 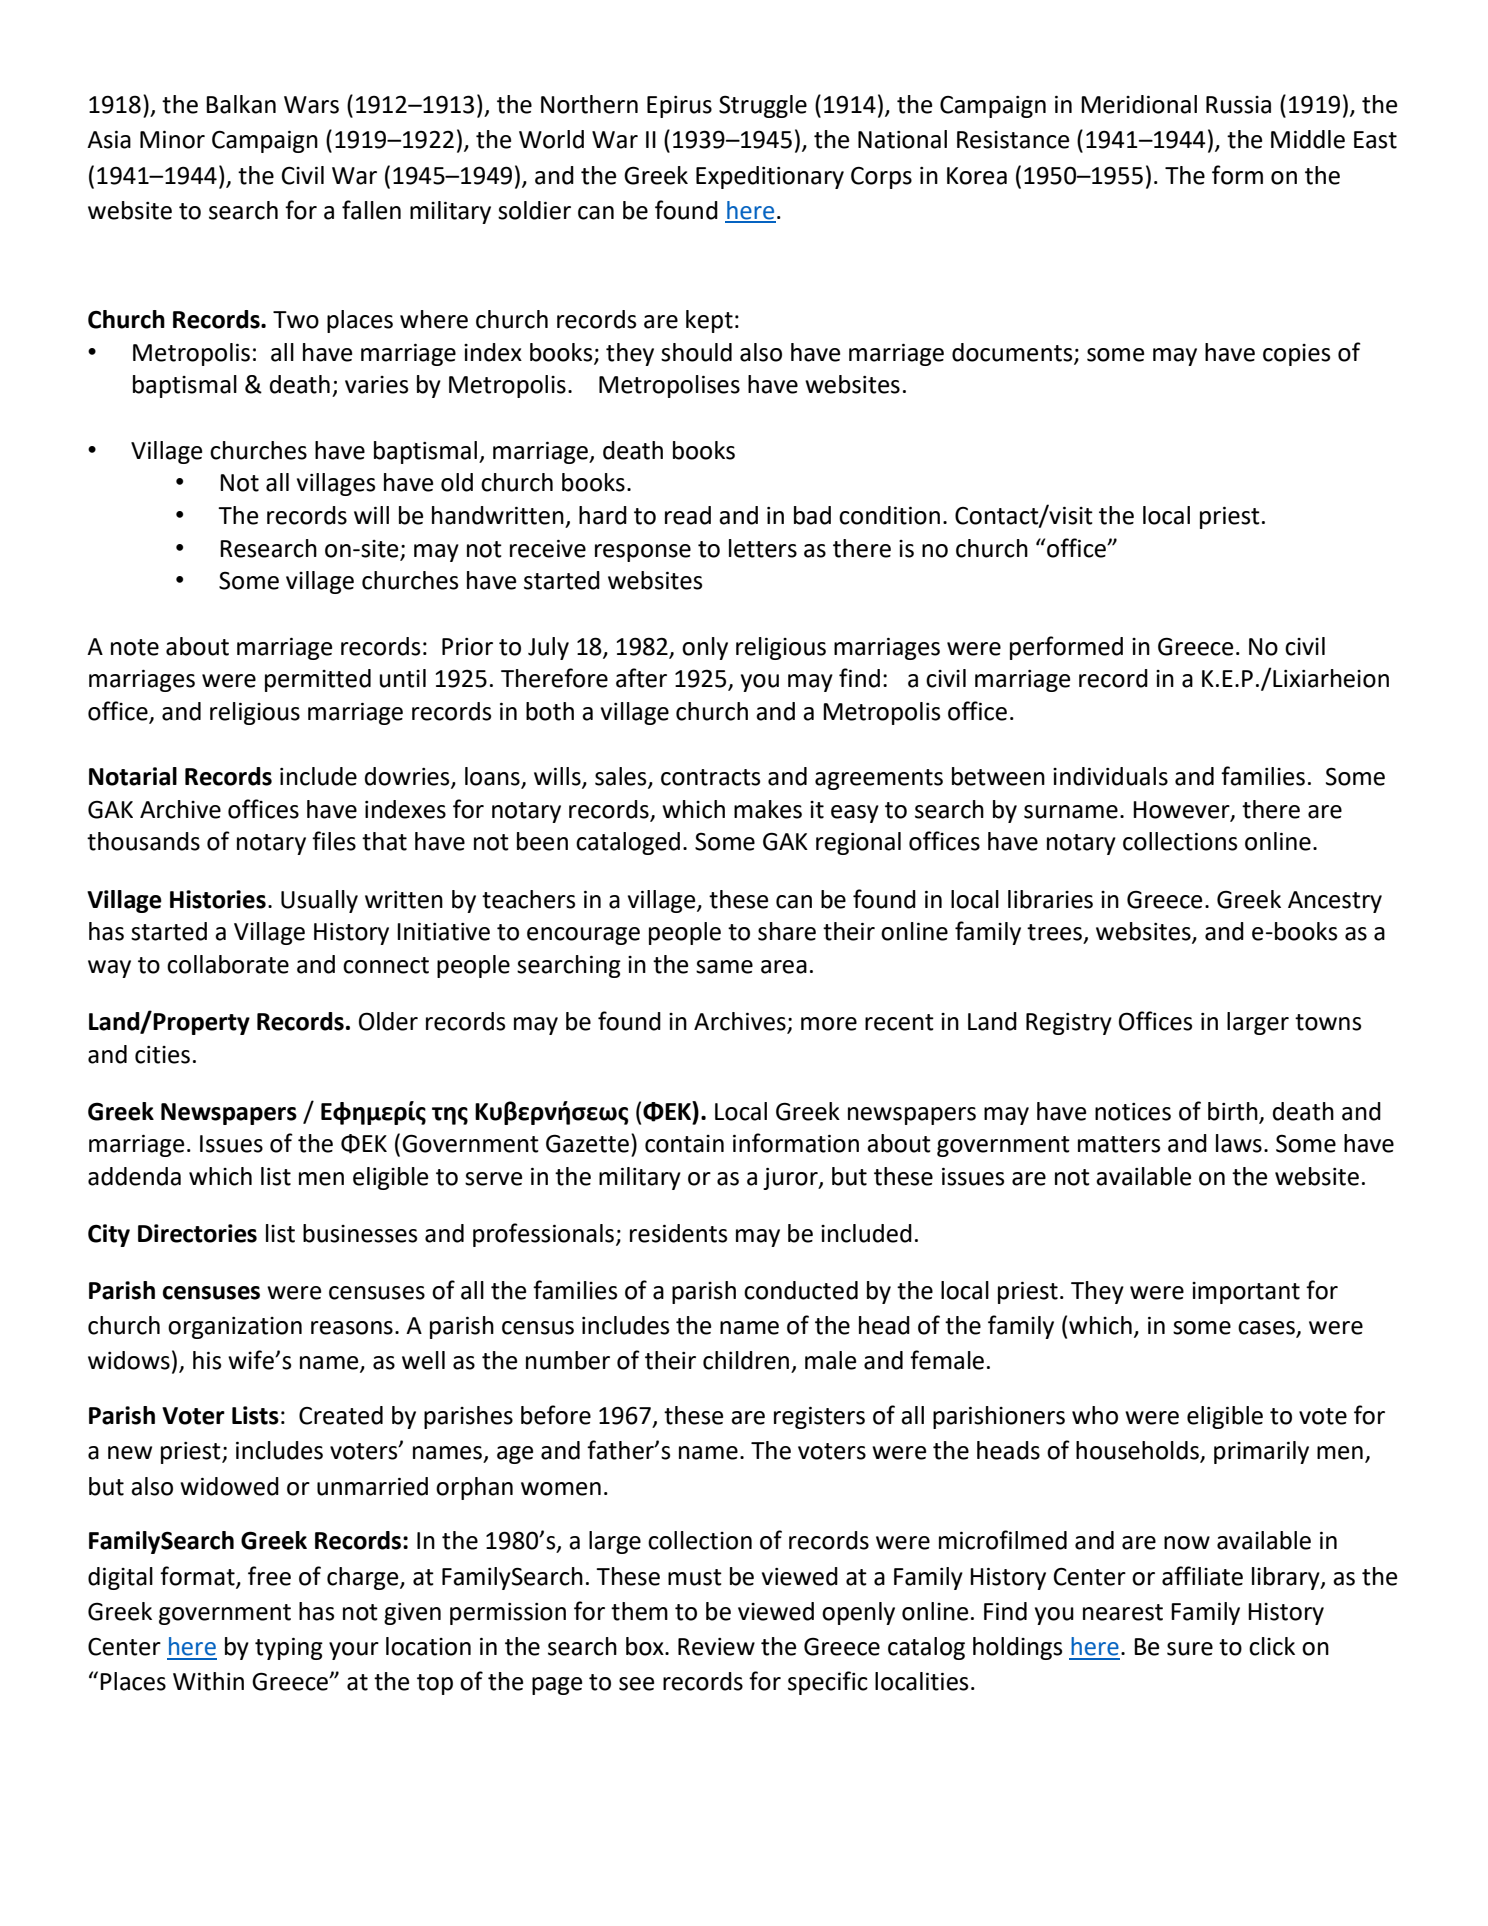 I want to click on Expeditionary, so click(x=770, y=177).
